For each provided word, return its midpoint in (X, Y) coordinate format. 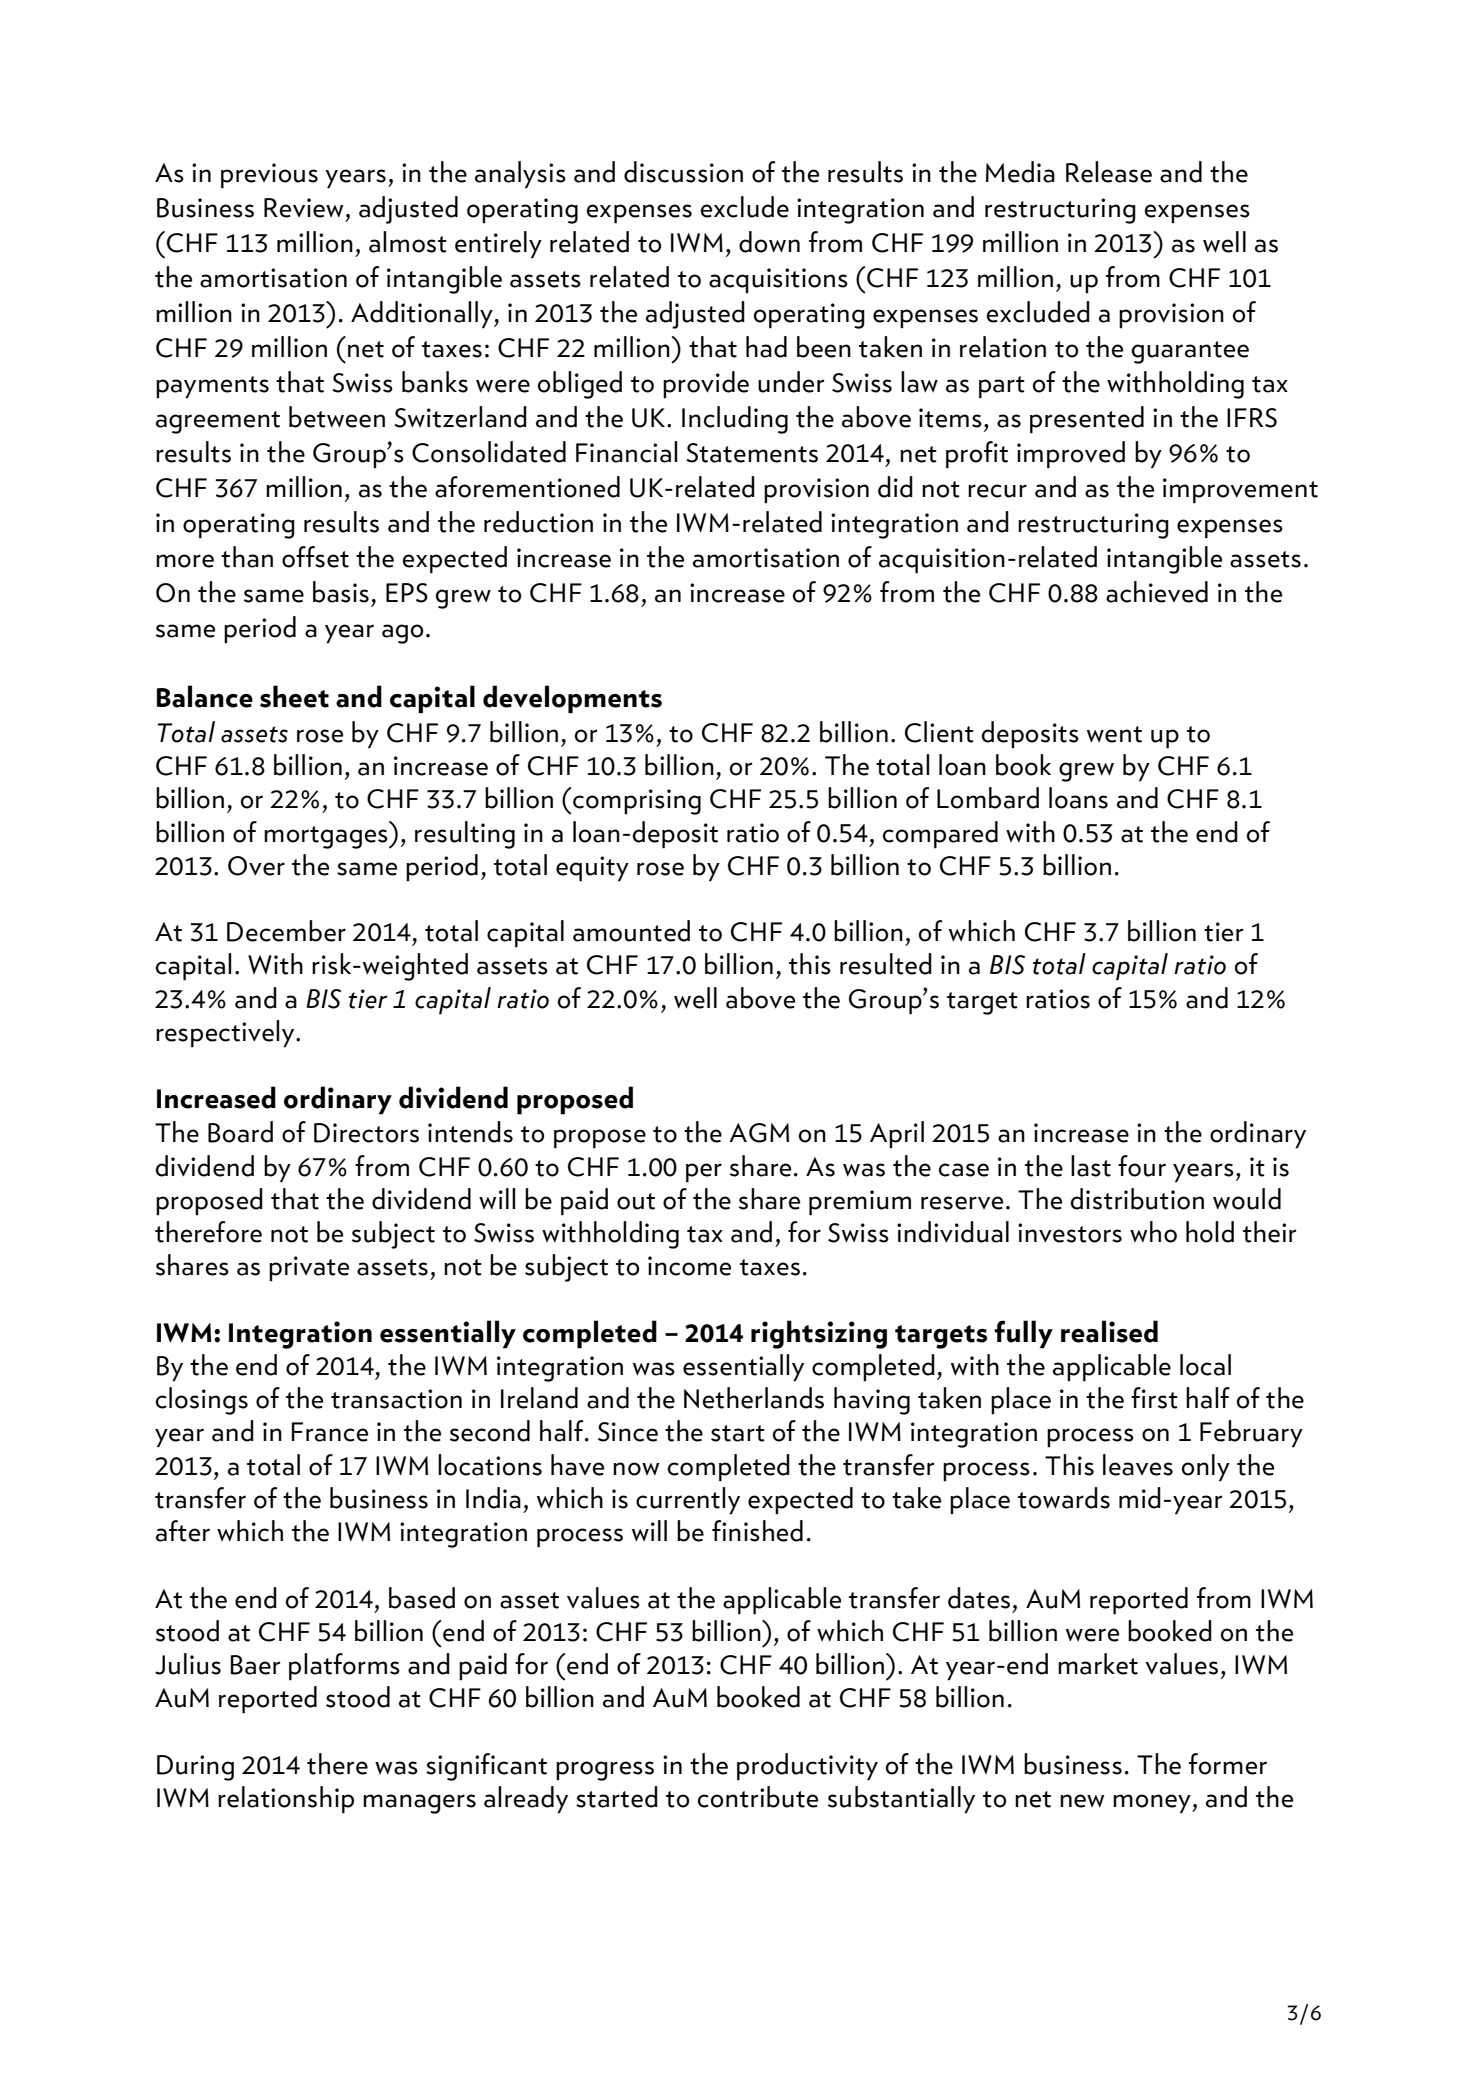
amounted (631, 931)
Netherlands (754, 1398)
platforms (344, 1667)
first (1154, 1398)
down (769, 242)
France (330, 1432)
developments (572, 699)
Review (304, 208)
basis (341, 592)
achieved (1157, 592)
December (286, 931)
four (1142, 1166)
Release (1109, 172)
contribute (758, 1797)
